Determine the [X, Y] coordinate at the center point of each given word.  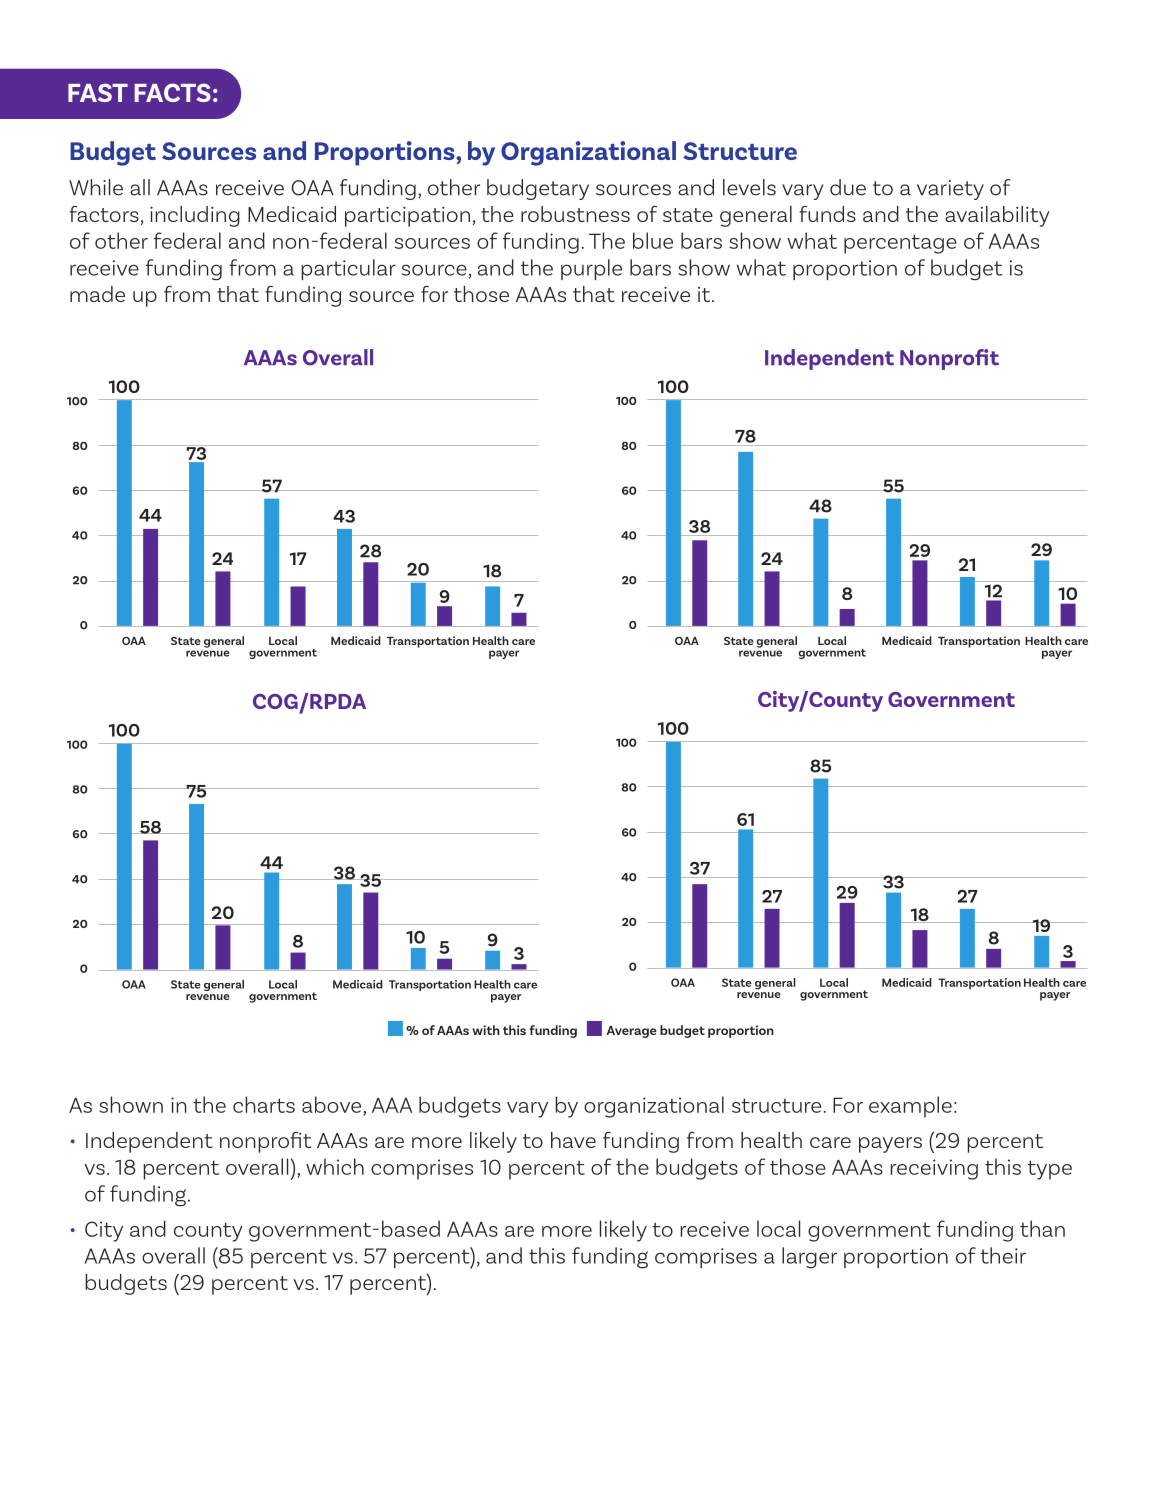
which [335, 1166]
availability [997, 216]
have [573, 1140]
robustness [575, 214]
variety [950, 190]
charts [264, 1104]
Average [631, 1032]
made [97, 294]
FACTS [172, 92]
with [486, 1030]
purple [591, 269]
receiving [934, 1169]
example [910, 1107]
